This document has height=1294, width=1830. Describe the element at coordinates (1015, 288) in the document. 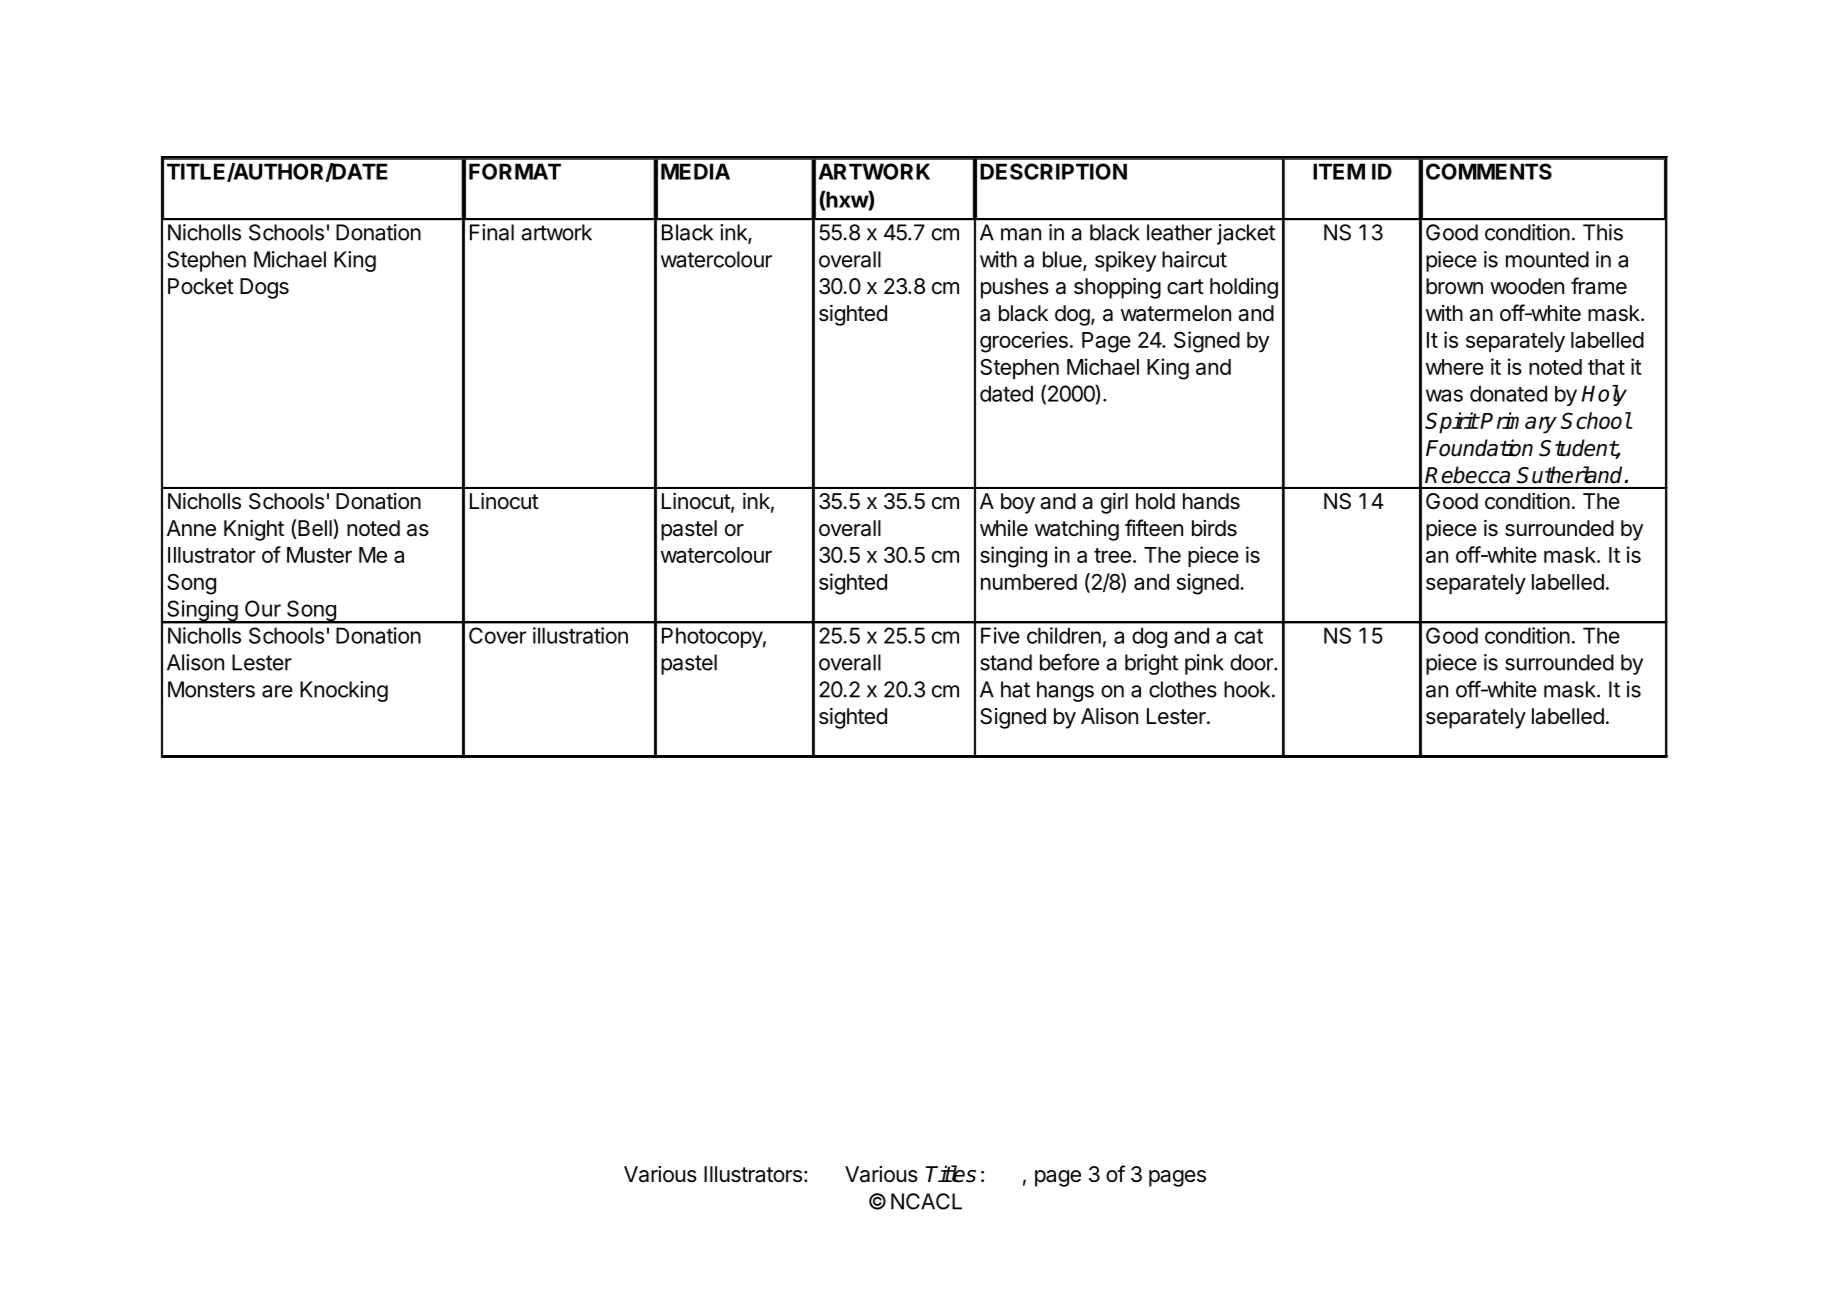

I see `pushes` at that location.
